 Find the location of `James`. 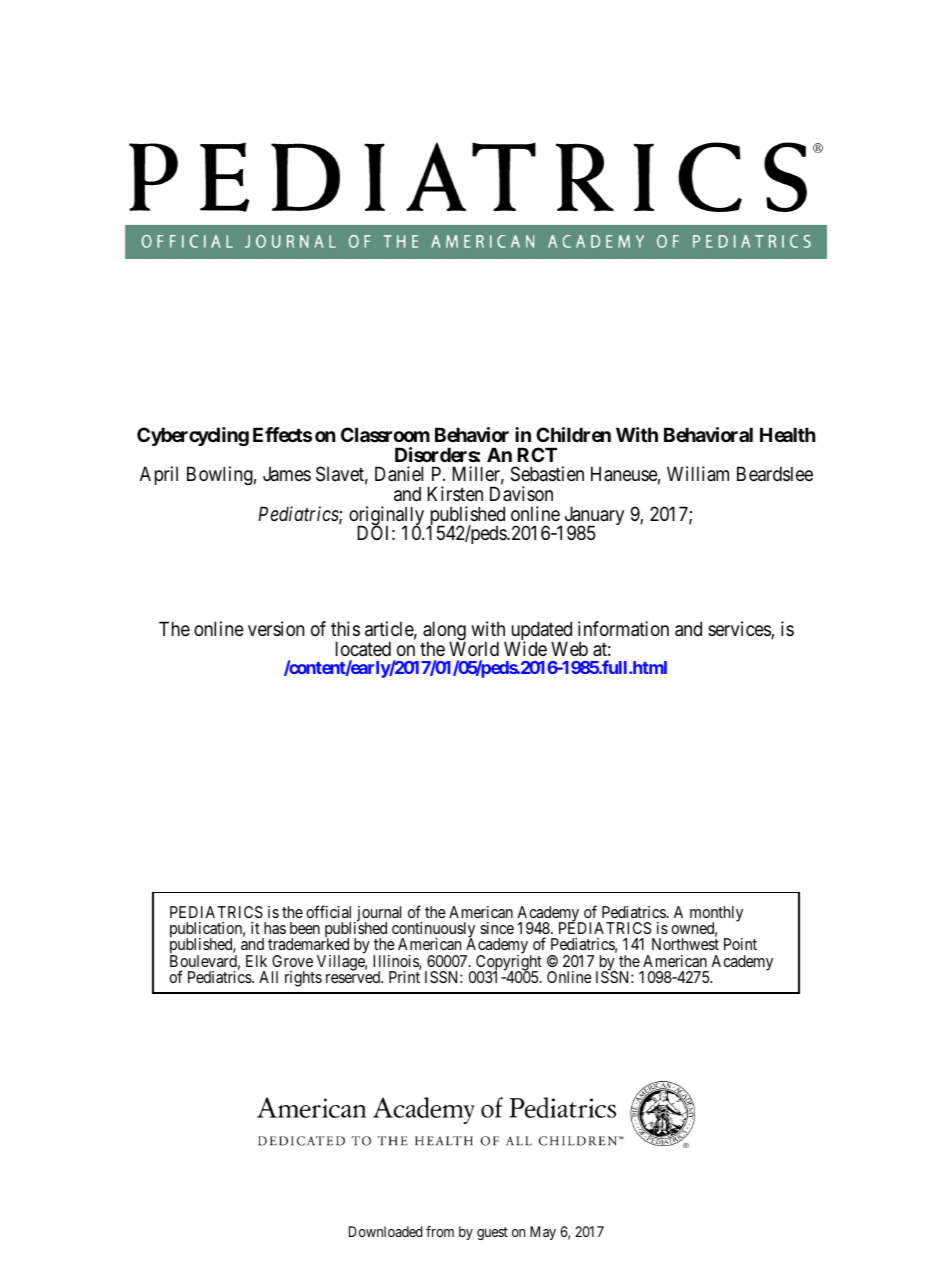

James is located at coordinates (287, 474).
